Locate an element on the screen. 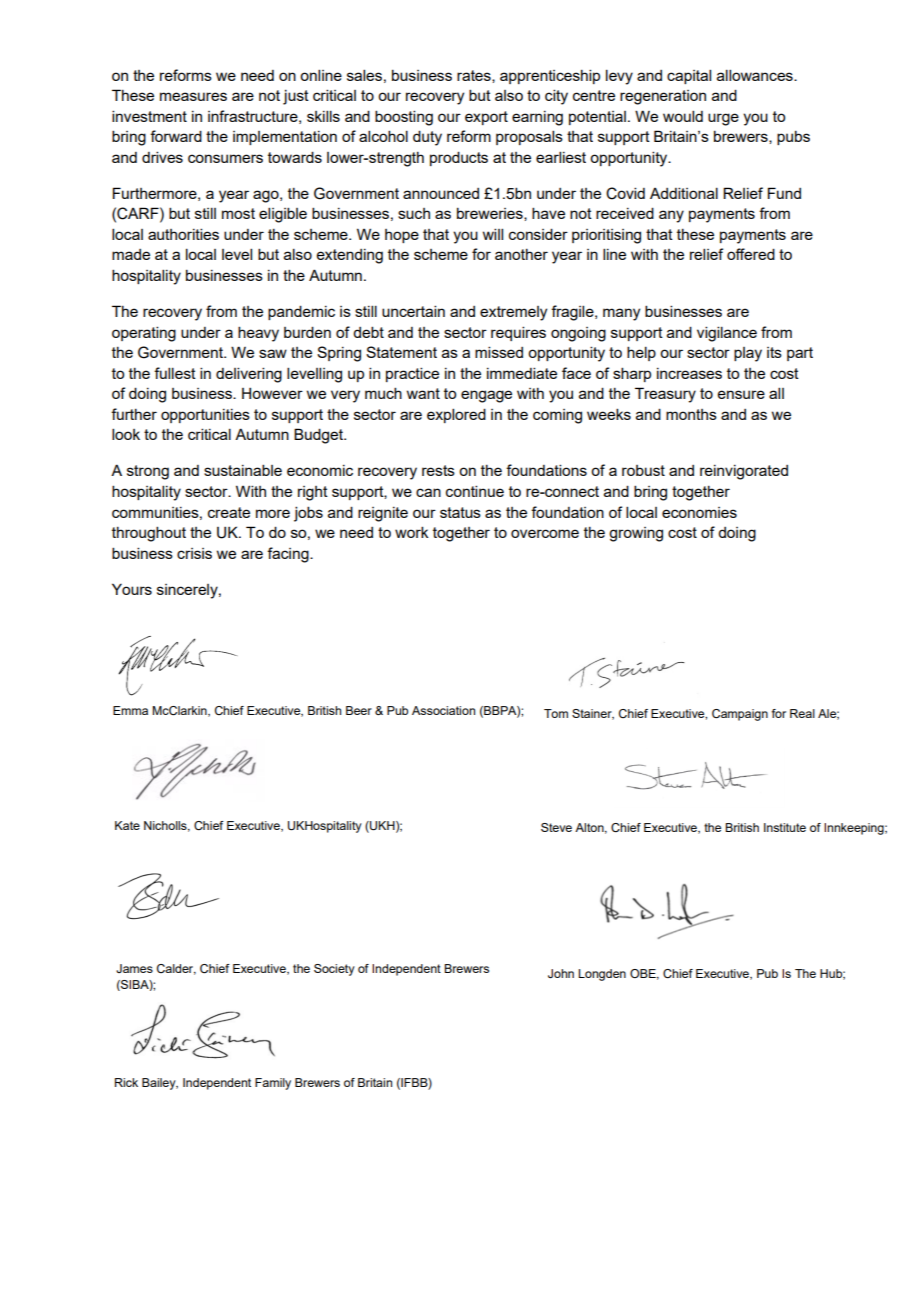 The width and height of the screenshot is (924, 1308). urge is located at coordinates (723, 119).
